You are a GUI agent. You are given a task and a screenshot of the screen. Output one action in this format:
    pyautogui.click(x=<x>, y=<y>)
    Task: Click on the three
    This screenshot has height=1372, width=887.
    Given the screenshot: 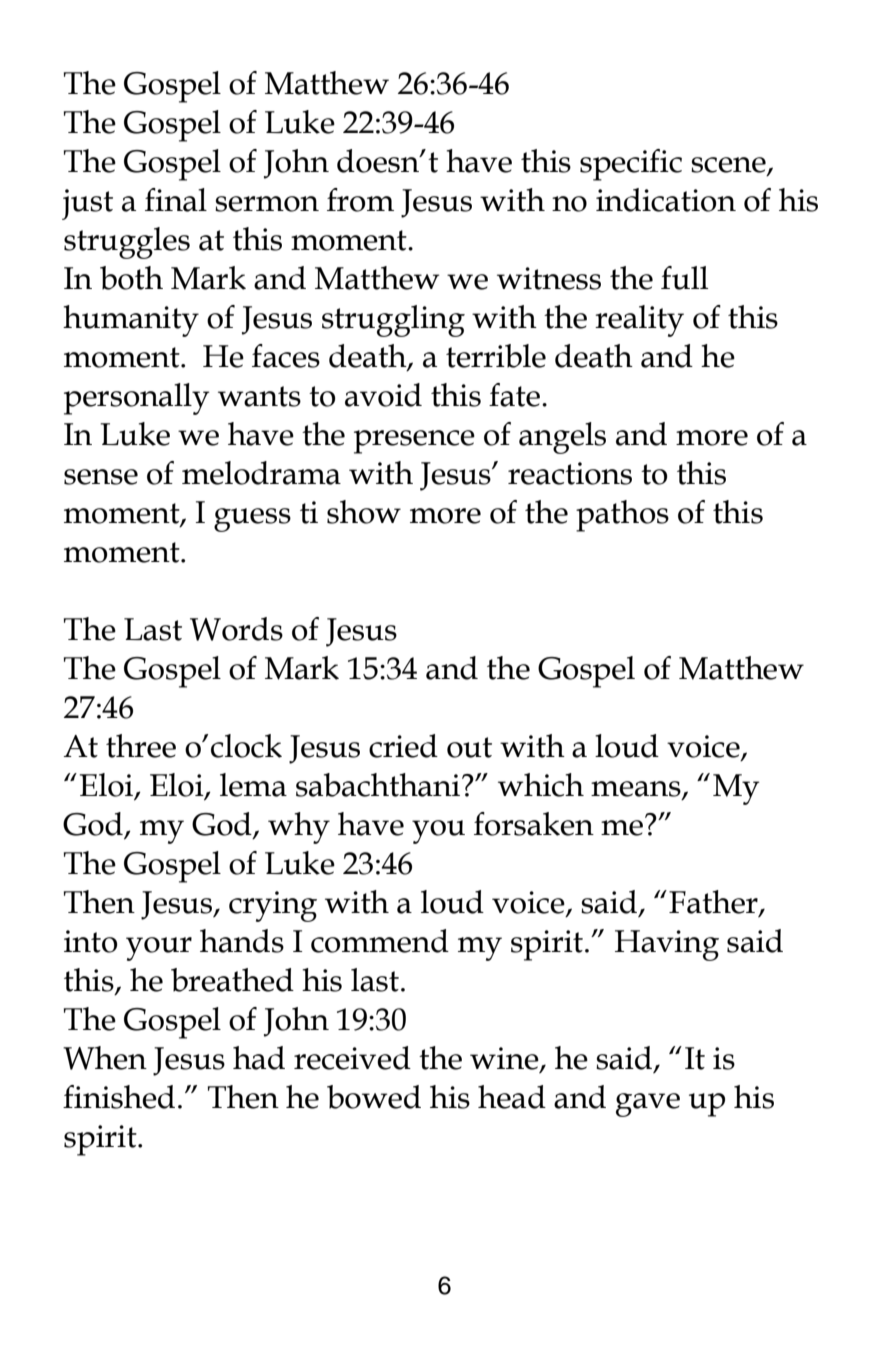 What is the action you would take?
    pyautogui.click(x=141, y=746)
